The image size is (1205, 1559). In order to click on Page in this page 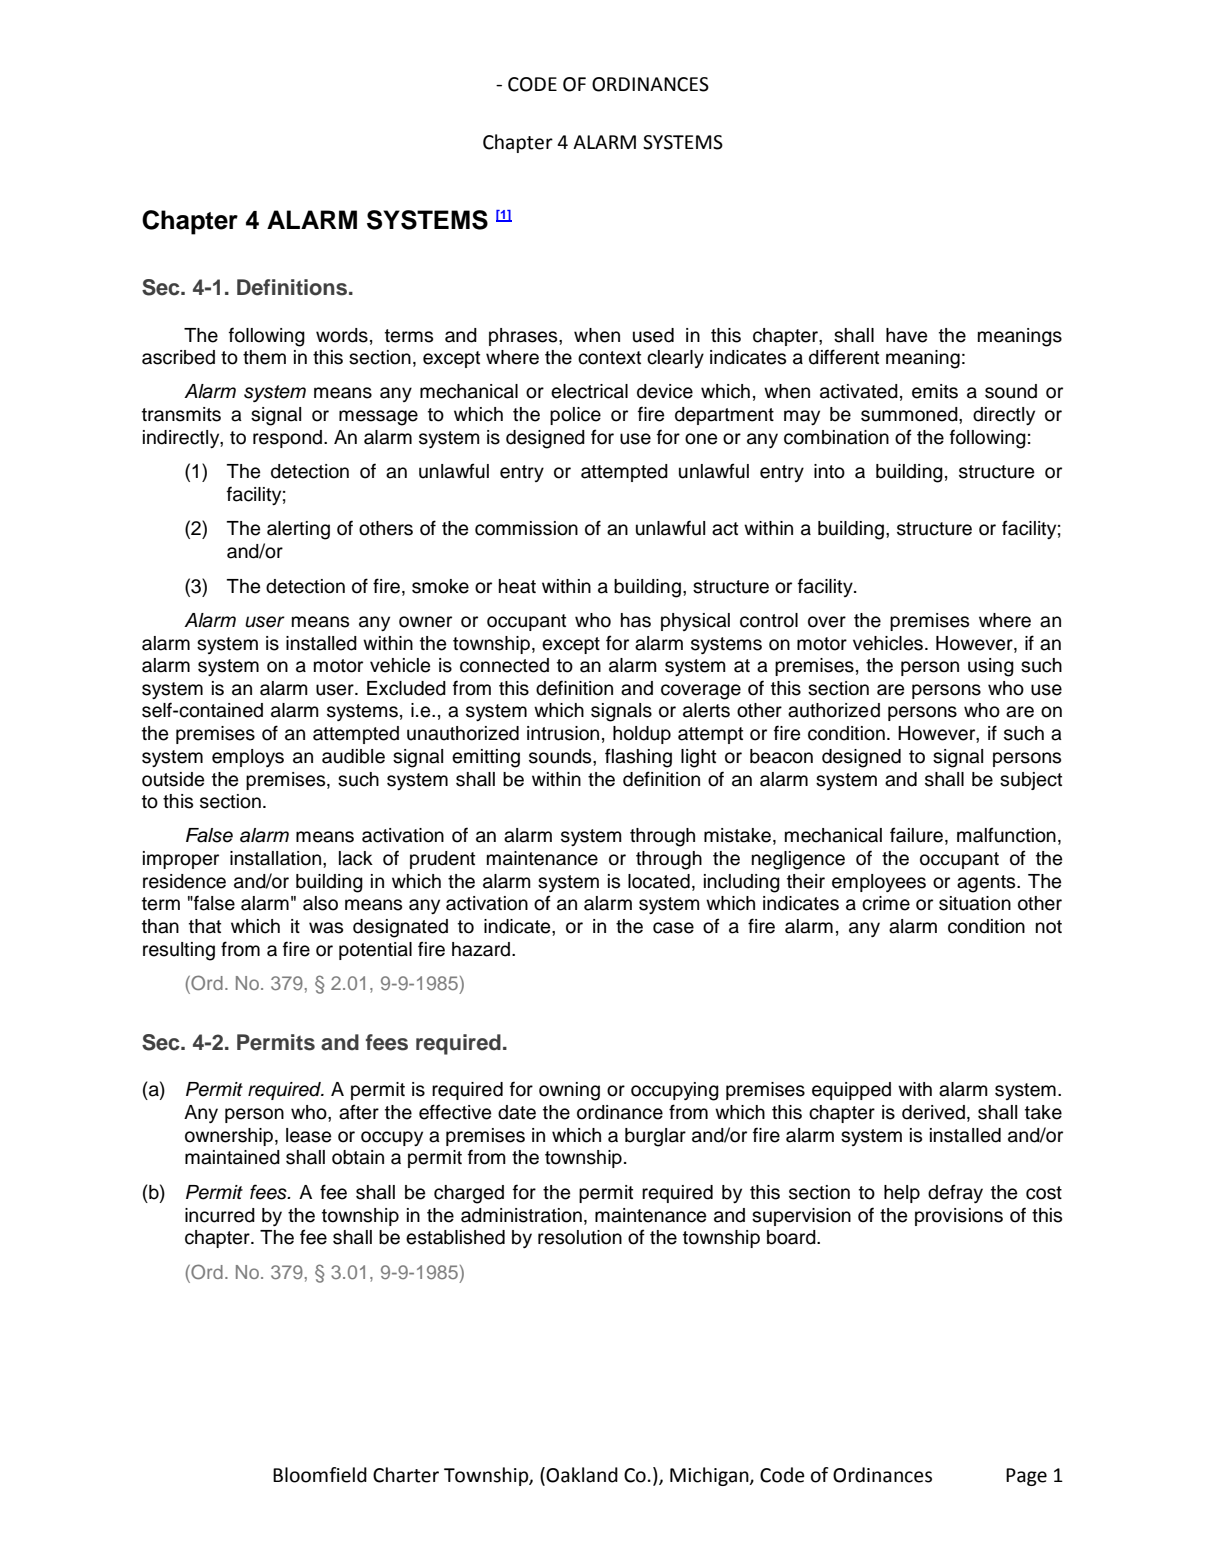, I will do `click(1026, 1477)`.
